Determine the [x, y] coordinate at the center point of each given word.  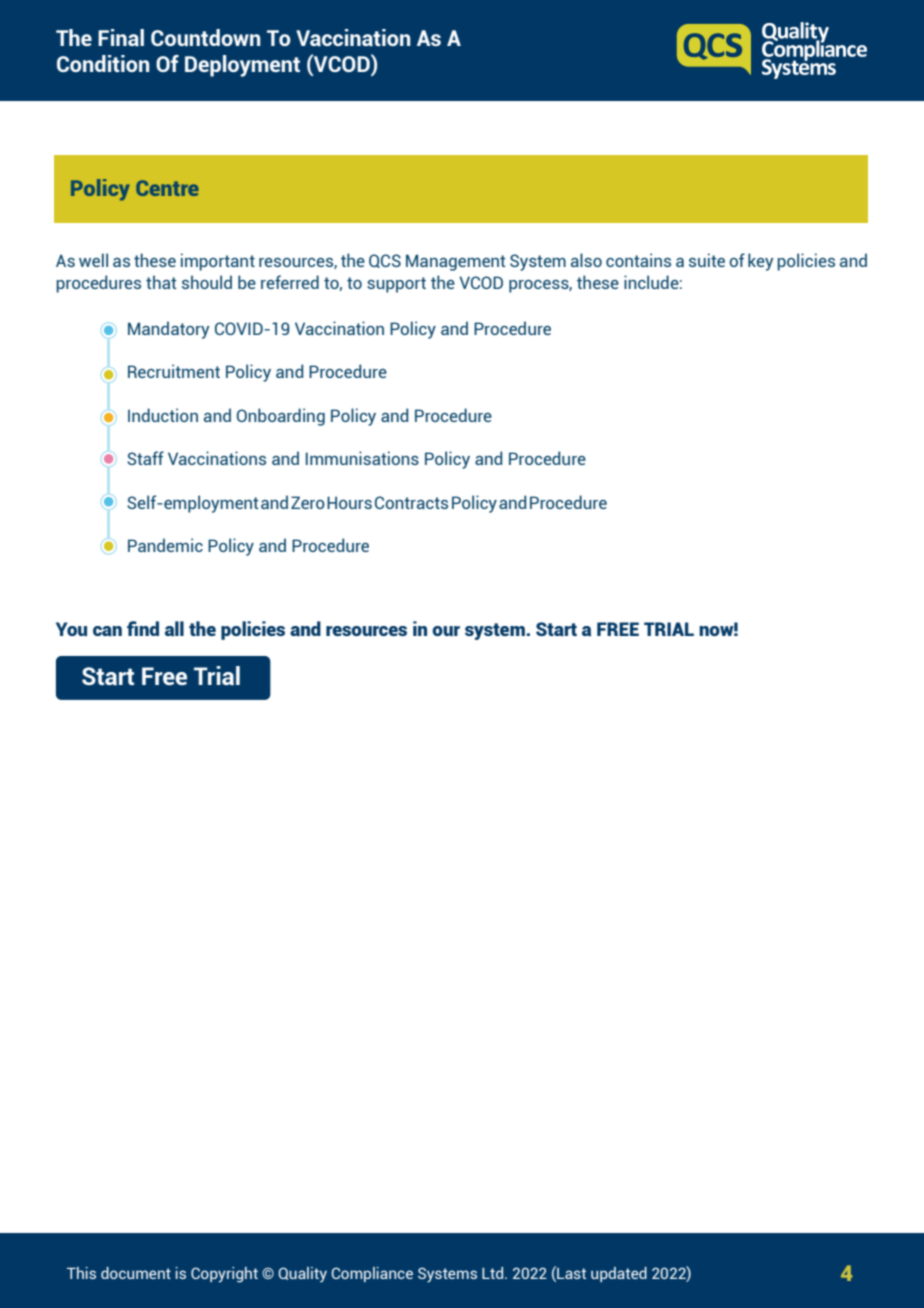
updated [619, 1274]
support [396, 285]
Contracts [411, 502]
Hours [349, 502]
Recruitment [174, 371]
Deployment [242, 66]
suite [707, 260]
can [107, 631]
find [143, 628]
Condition [103, 63]
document [136, 1273]
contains [638, 260]
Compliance [372, 1274]
